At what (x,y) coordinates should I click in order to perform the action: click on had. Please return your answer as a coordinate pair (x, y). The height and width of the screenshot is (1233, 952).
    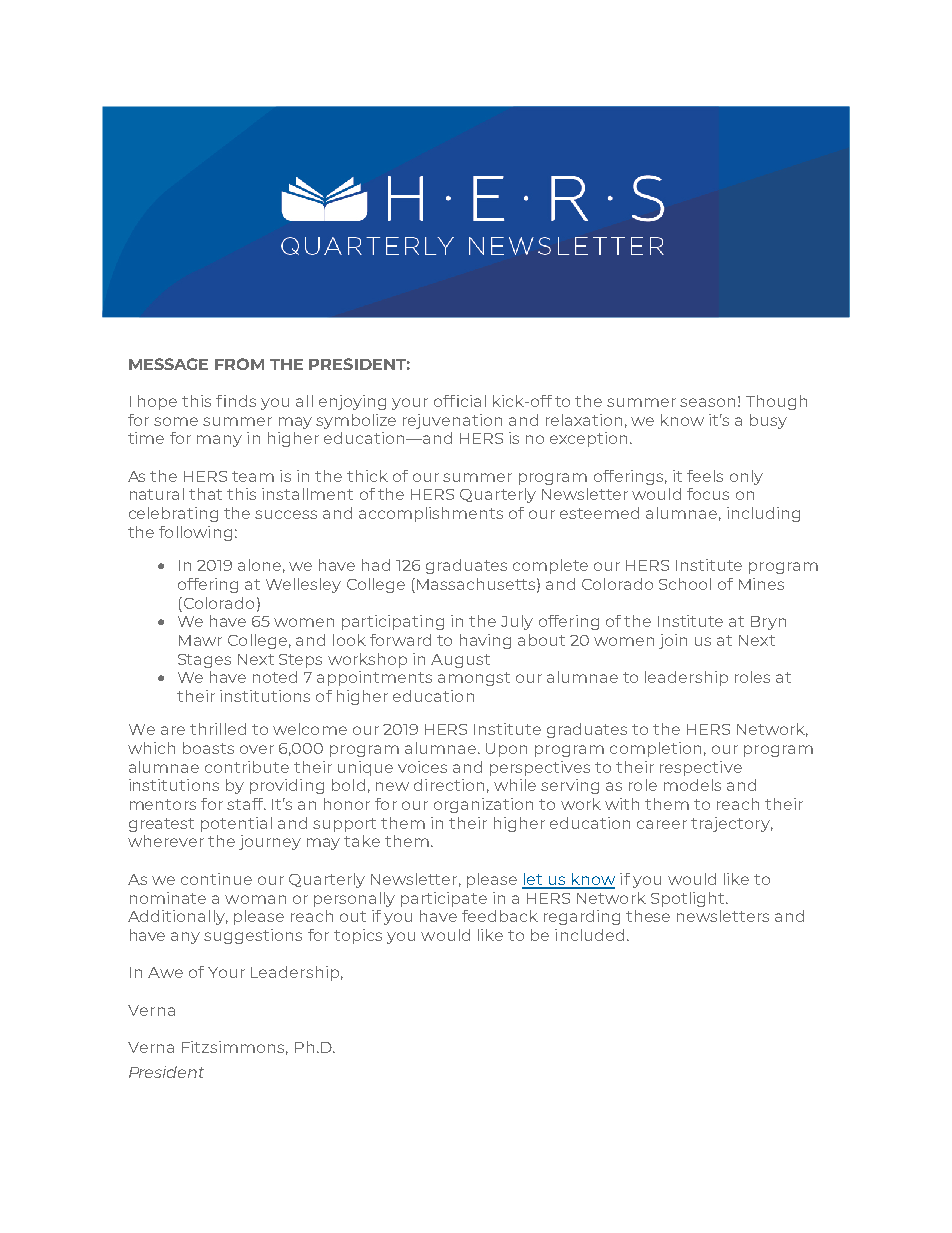
    Looking at the image, I should click on (376, 565).
